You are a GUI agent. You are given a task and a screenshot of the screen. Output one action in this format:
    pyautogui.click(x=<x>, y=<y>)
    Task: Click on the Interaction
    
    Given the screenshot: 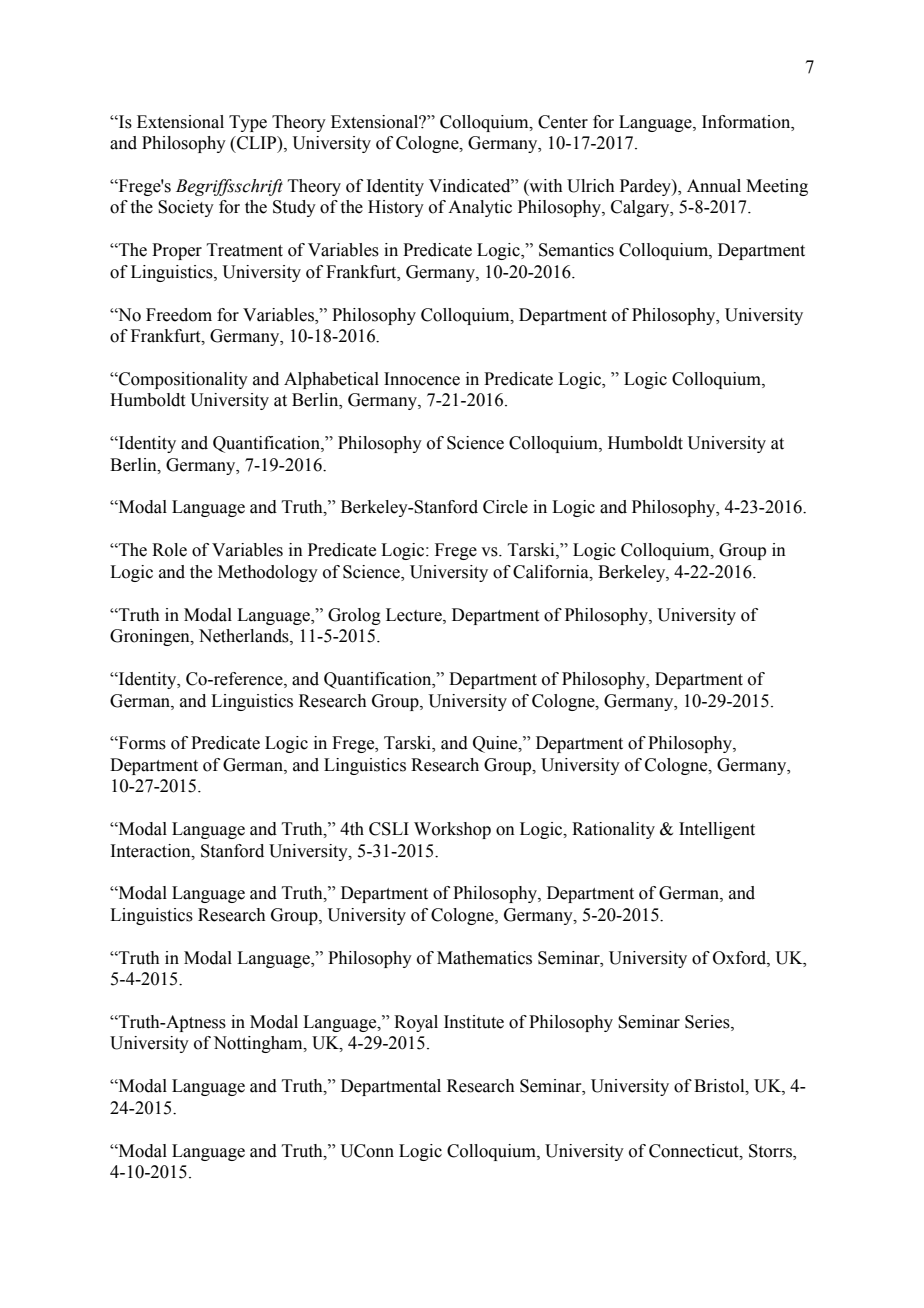 What is the action you would take?
    pyautogui.click(x=151, y=851)
